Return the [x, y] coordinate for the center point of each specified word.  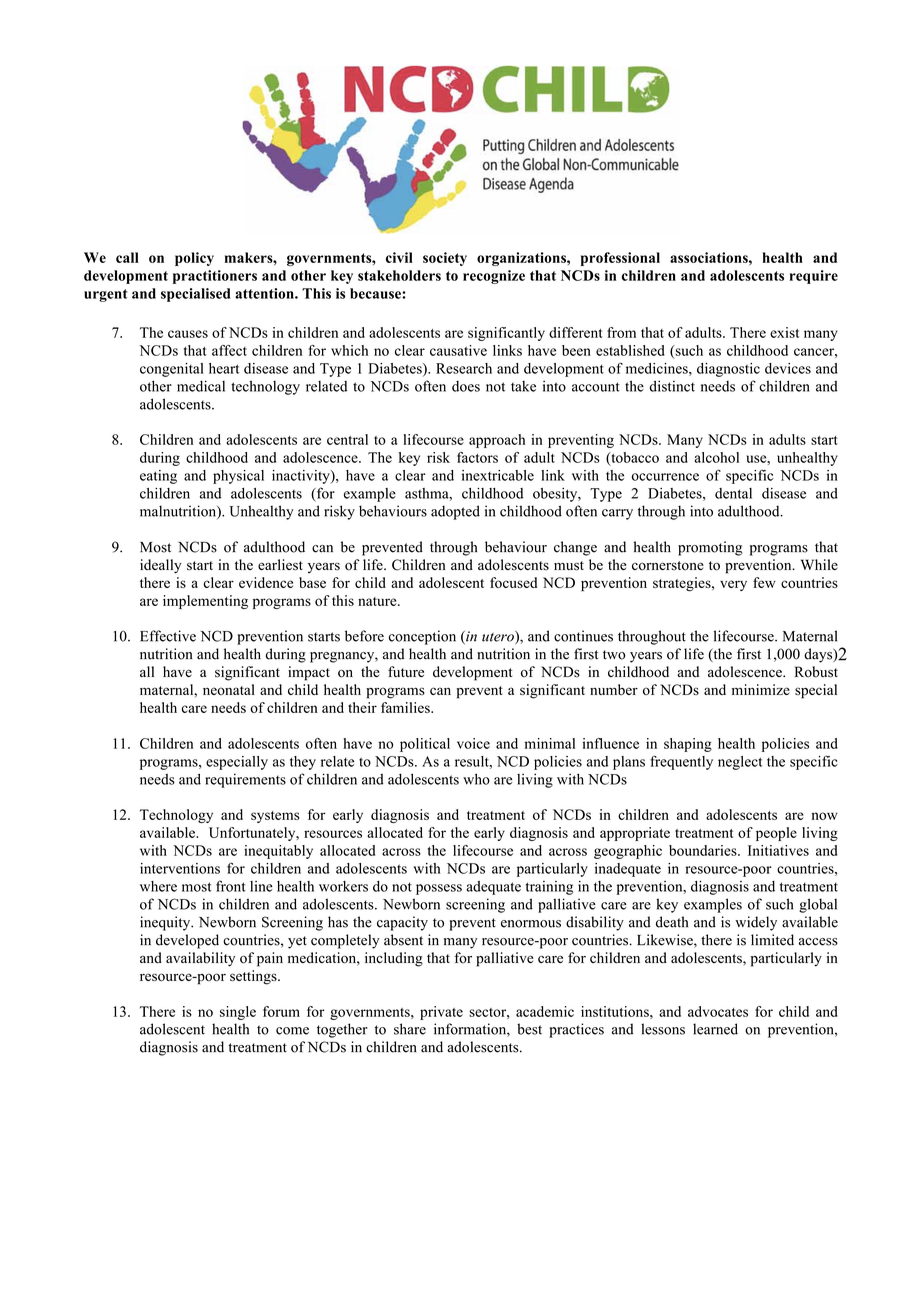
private [441, 1013]
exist [784, 332]
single [238, 1013]
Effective [168, 636]
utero [499, 637]
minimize [761, 689]
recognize [494, 277]
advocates [718, 1011]
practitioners [215, 277]
